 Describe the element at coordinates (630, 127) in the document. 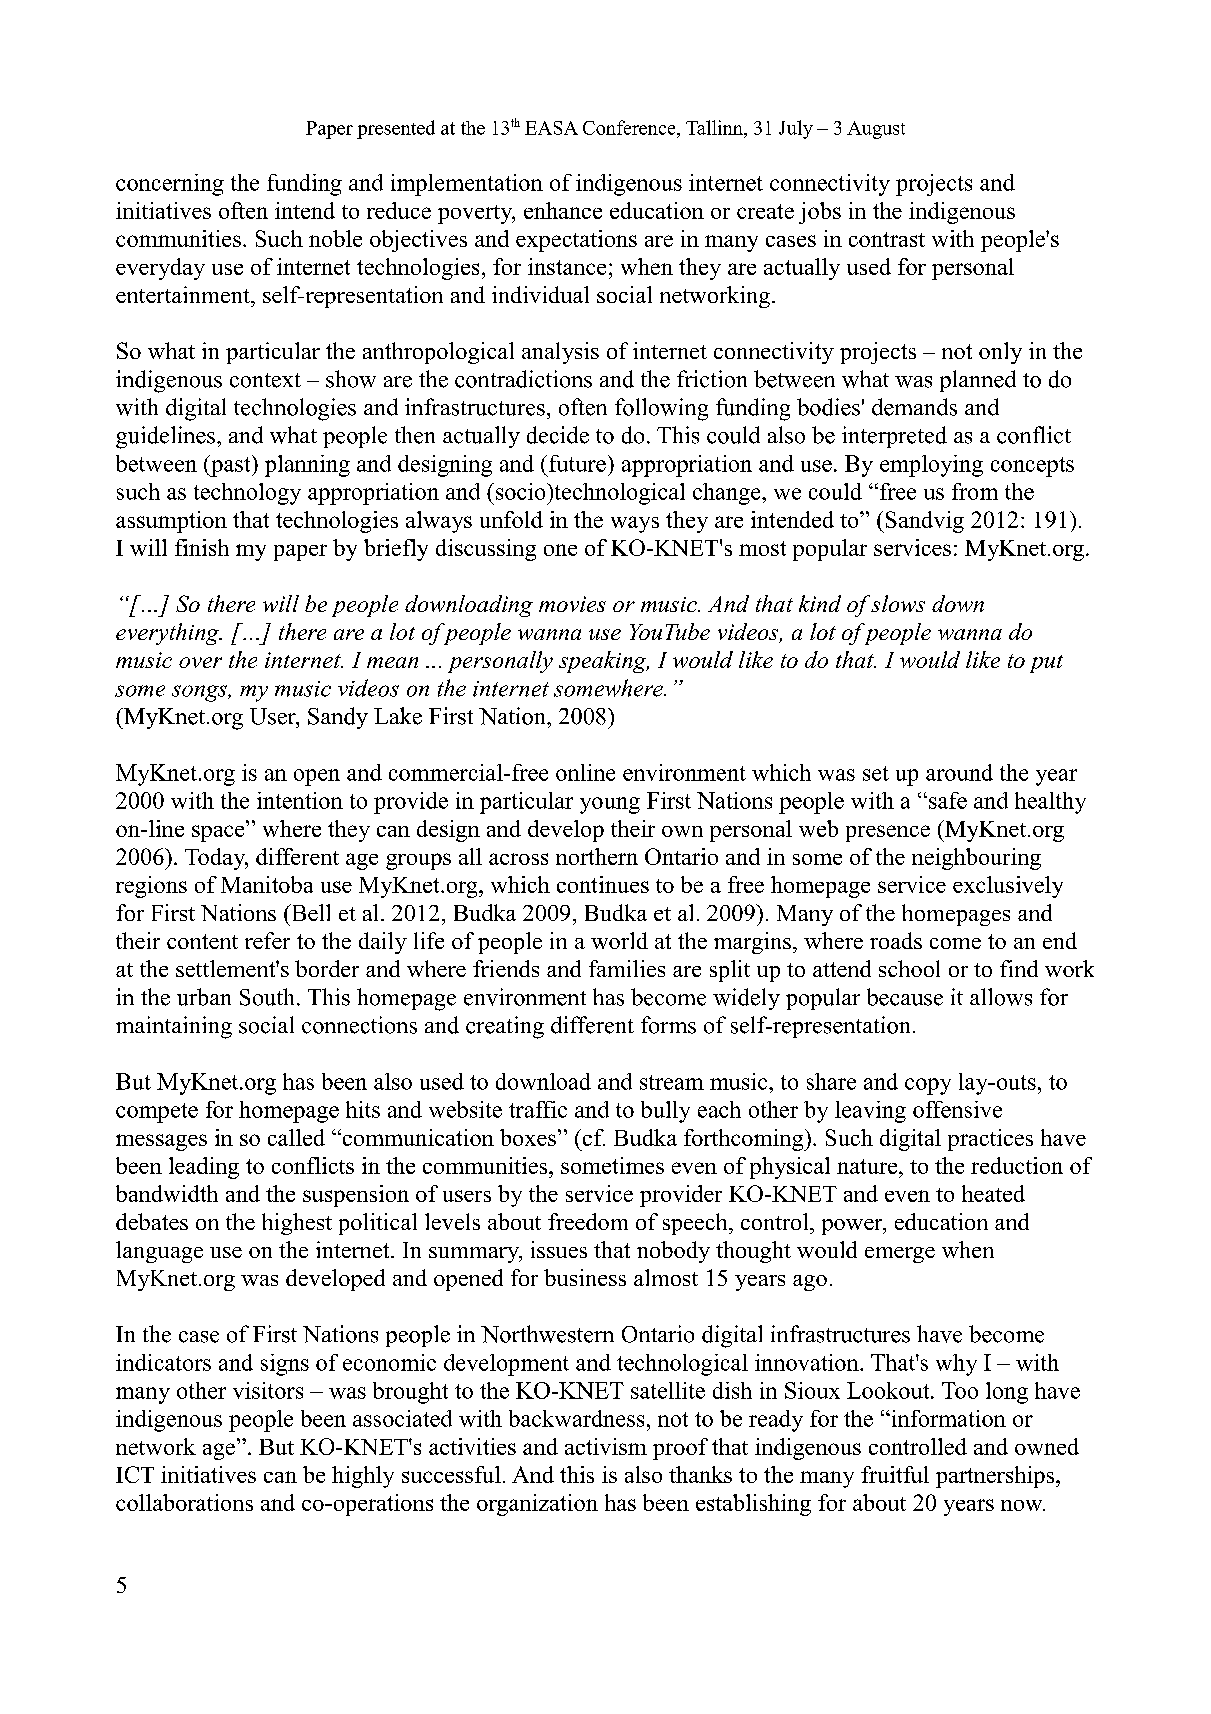

I see `Conference` at that location.
